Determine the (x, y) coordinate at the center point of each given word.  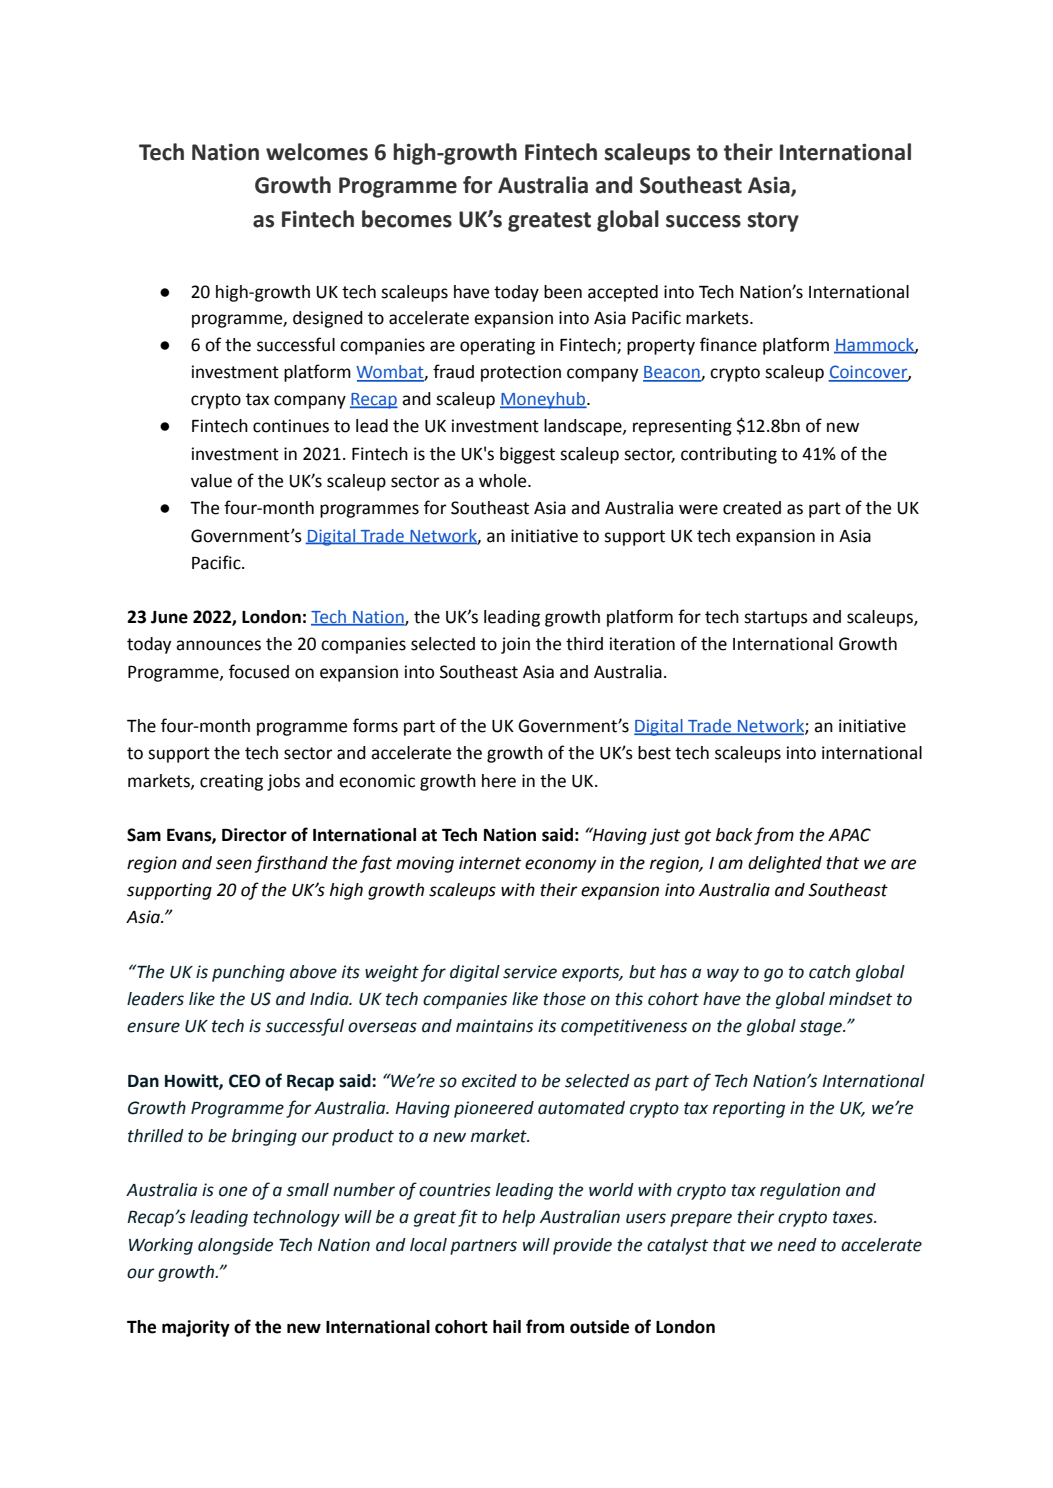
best (654, 753)
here (499, 781)
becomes (407, 219)
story (773, 222)
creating (231, 782)
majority (196, 1328)
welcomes (317, 152)
